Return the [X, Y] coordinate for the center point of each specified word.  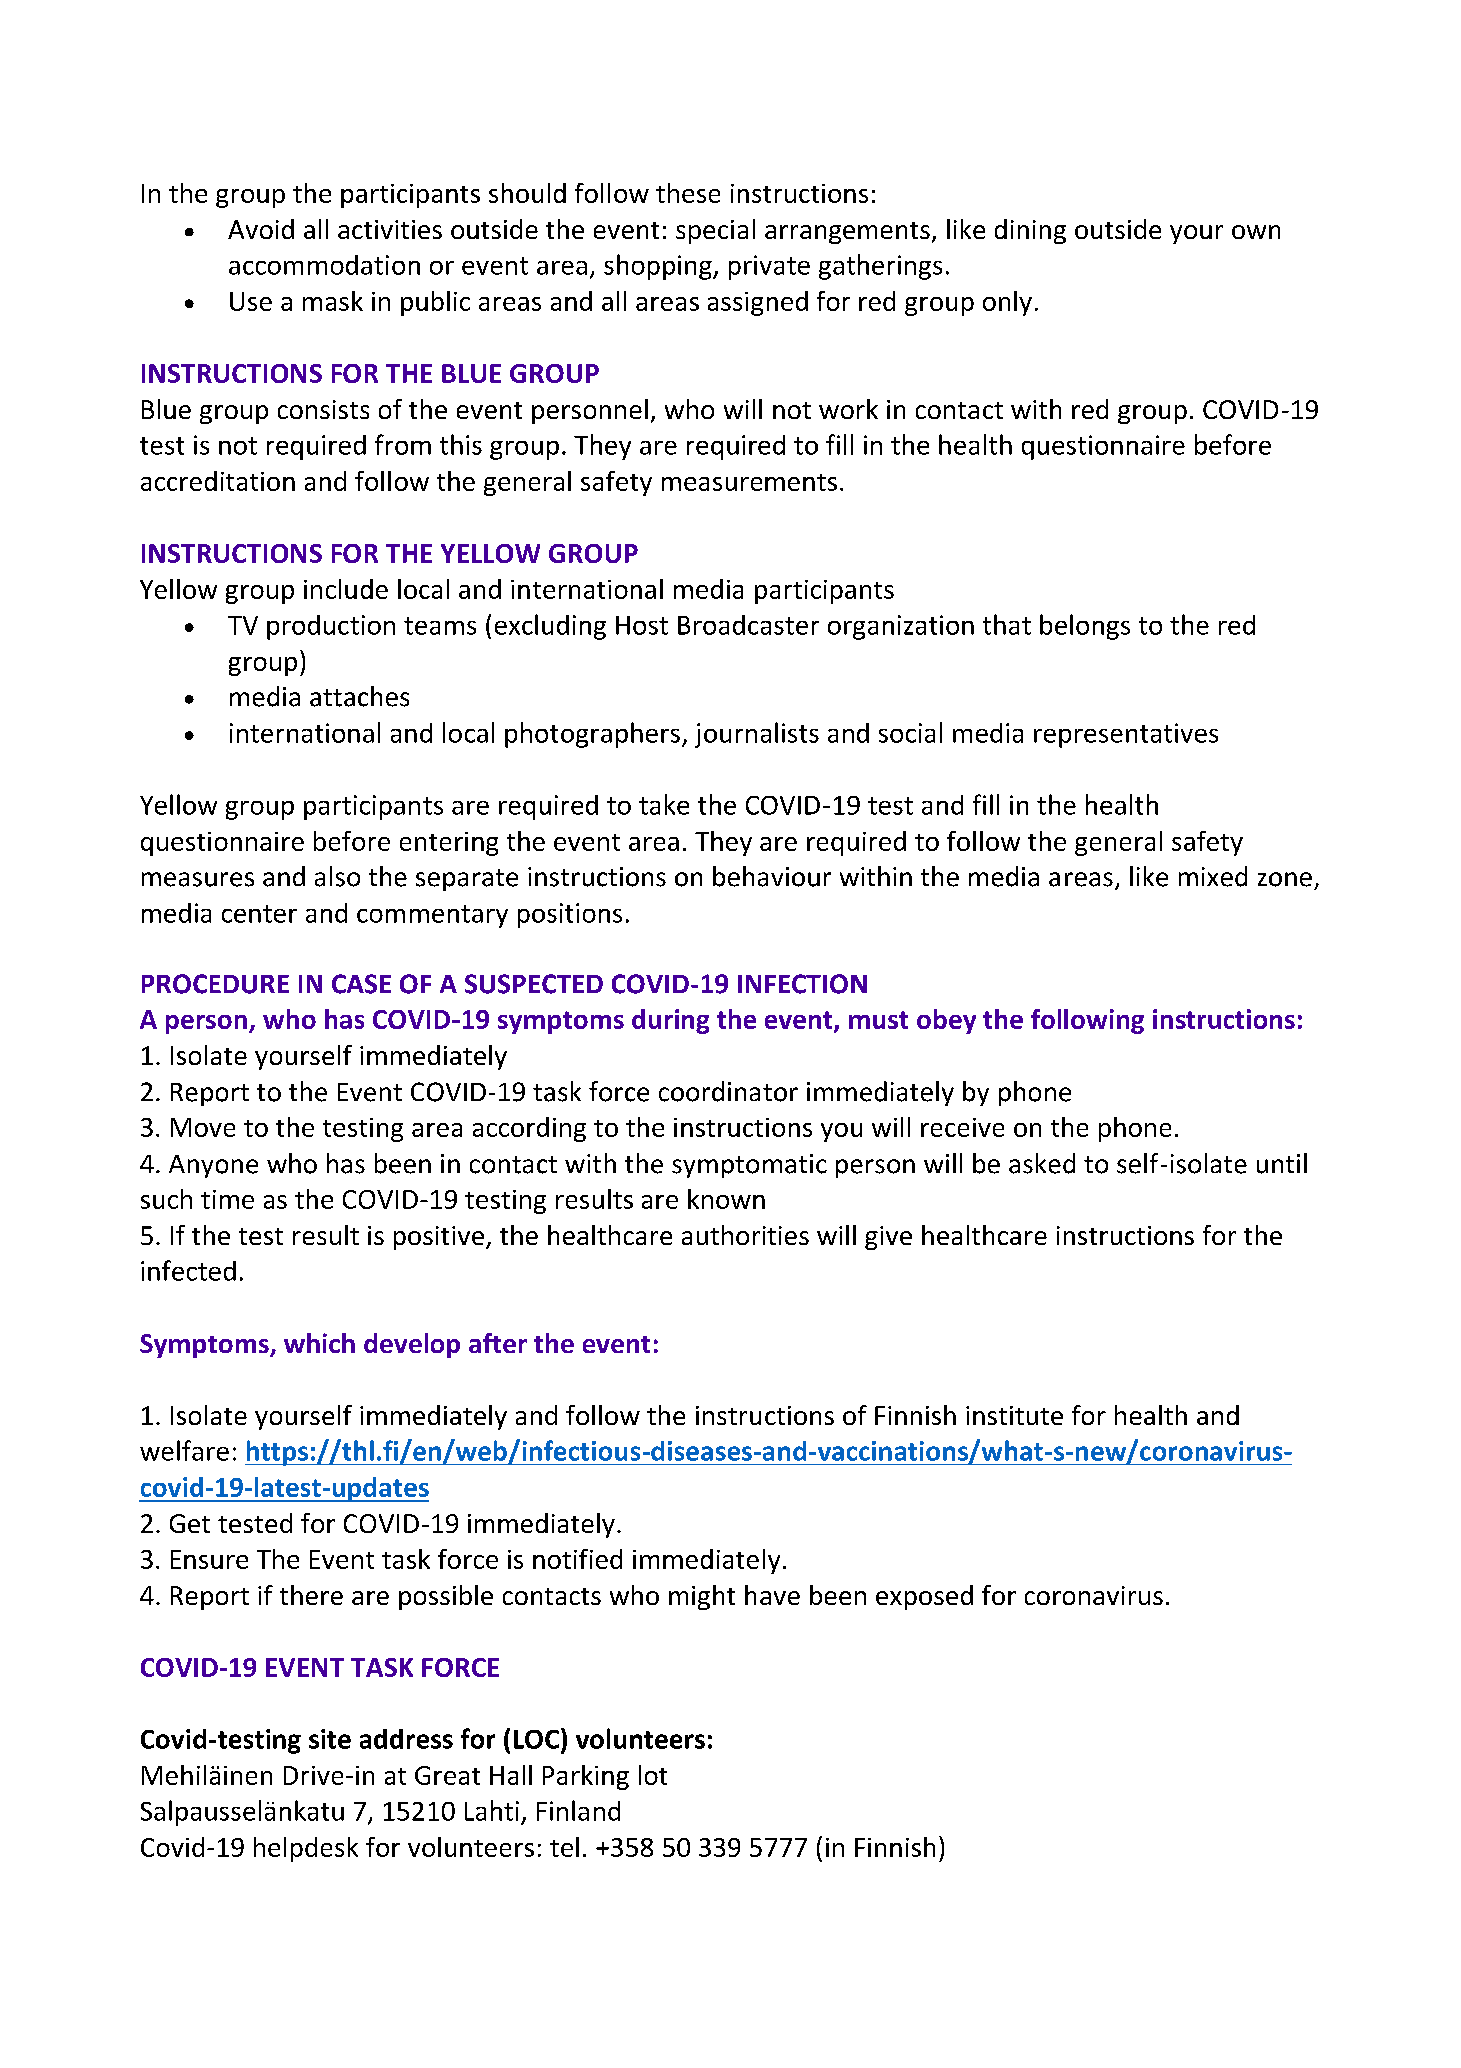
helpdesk [306, 1849]
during [670, 1021]
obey [946, 1021]
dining [1030, 231]
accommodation [324, 265]
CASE [361, 984]
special [715, 231]
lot [653, 1775]
